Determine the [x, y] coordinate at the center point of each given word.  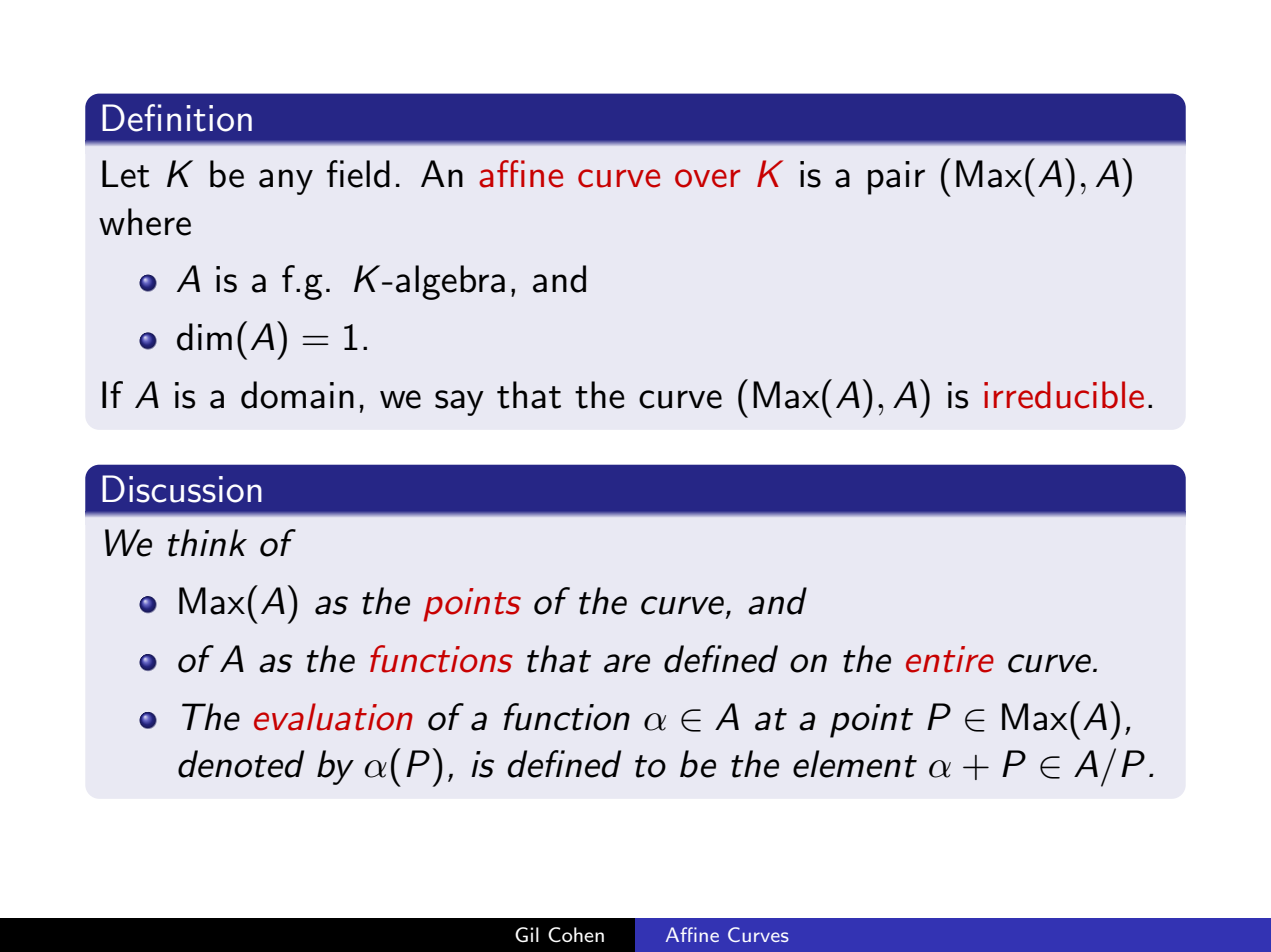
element [855, 764]
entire [950, 659]
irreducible [1064, 395]
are [627, 663]
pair [896, 178]
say [459, 403]
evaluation [333, 717]
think [207, 543]
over [707, 178]
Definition [177, 118]
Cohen [576, 935]
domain [297, 395]
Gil [527, 934]
